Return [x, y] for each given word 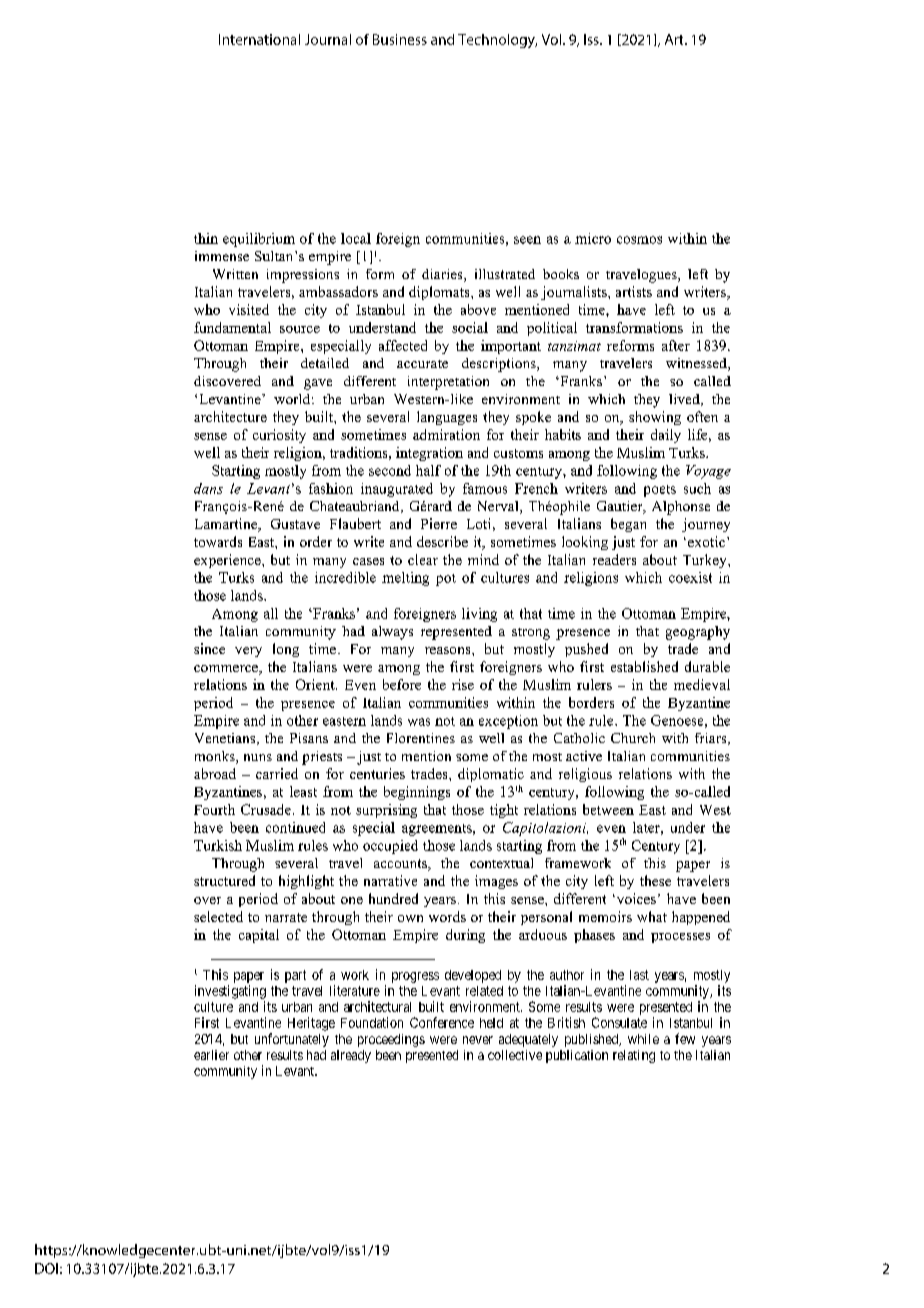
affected [403, 345]
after [676, 345]
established [644, 666]
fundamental [232, 327]
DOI [46, 1268]
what [652, 916]
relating [634, 1056]
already [351, 1056]
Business [400, 39]
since [209, 648]
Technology [497, 41]
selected [218, 916]
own [410, 918]
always [392, 633]
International [259, 39]
